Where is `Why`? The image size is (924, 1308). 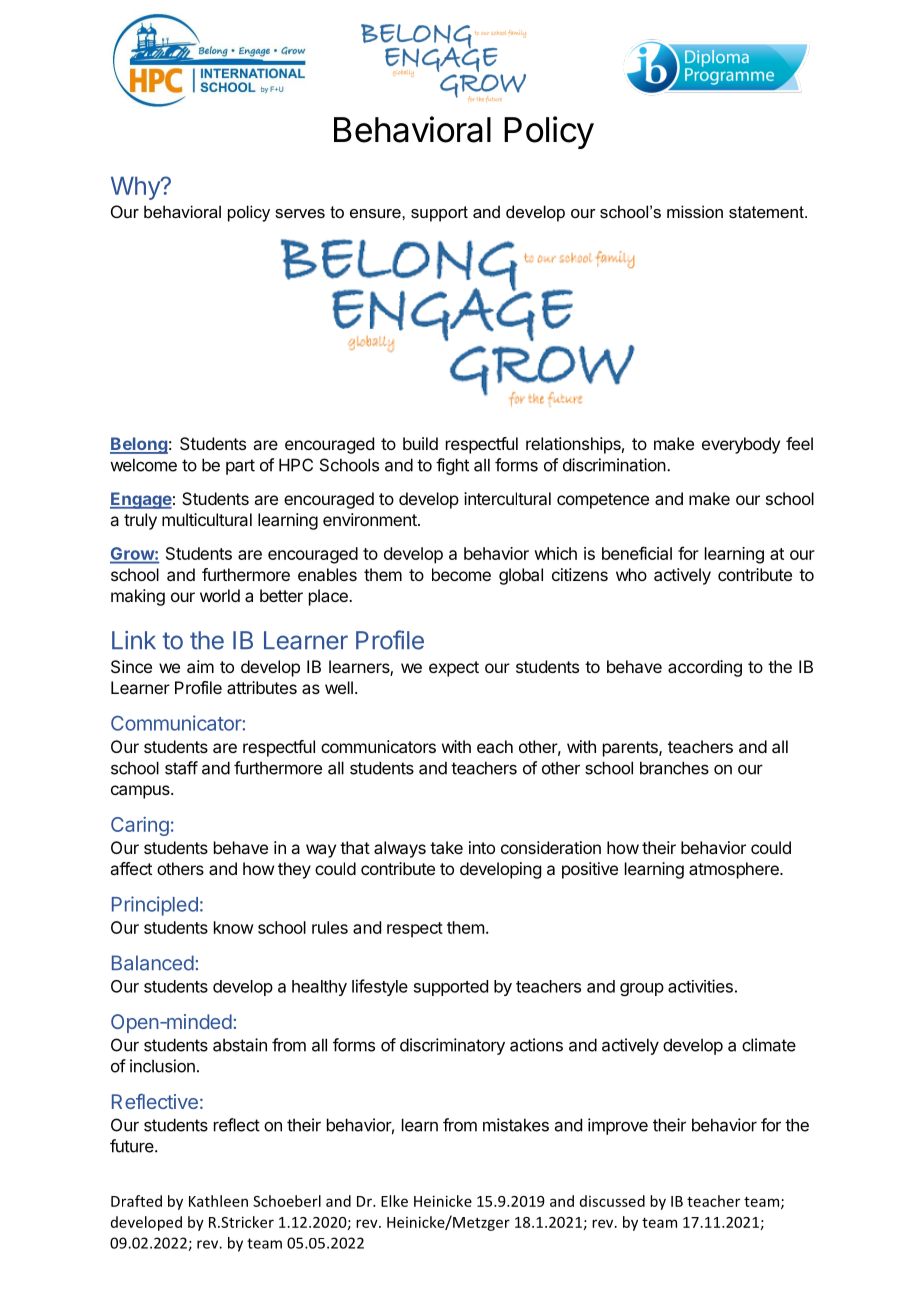 Why is located at coordinates (136, 188).
